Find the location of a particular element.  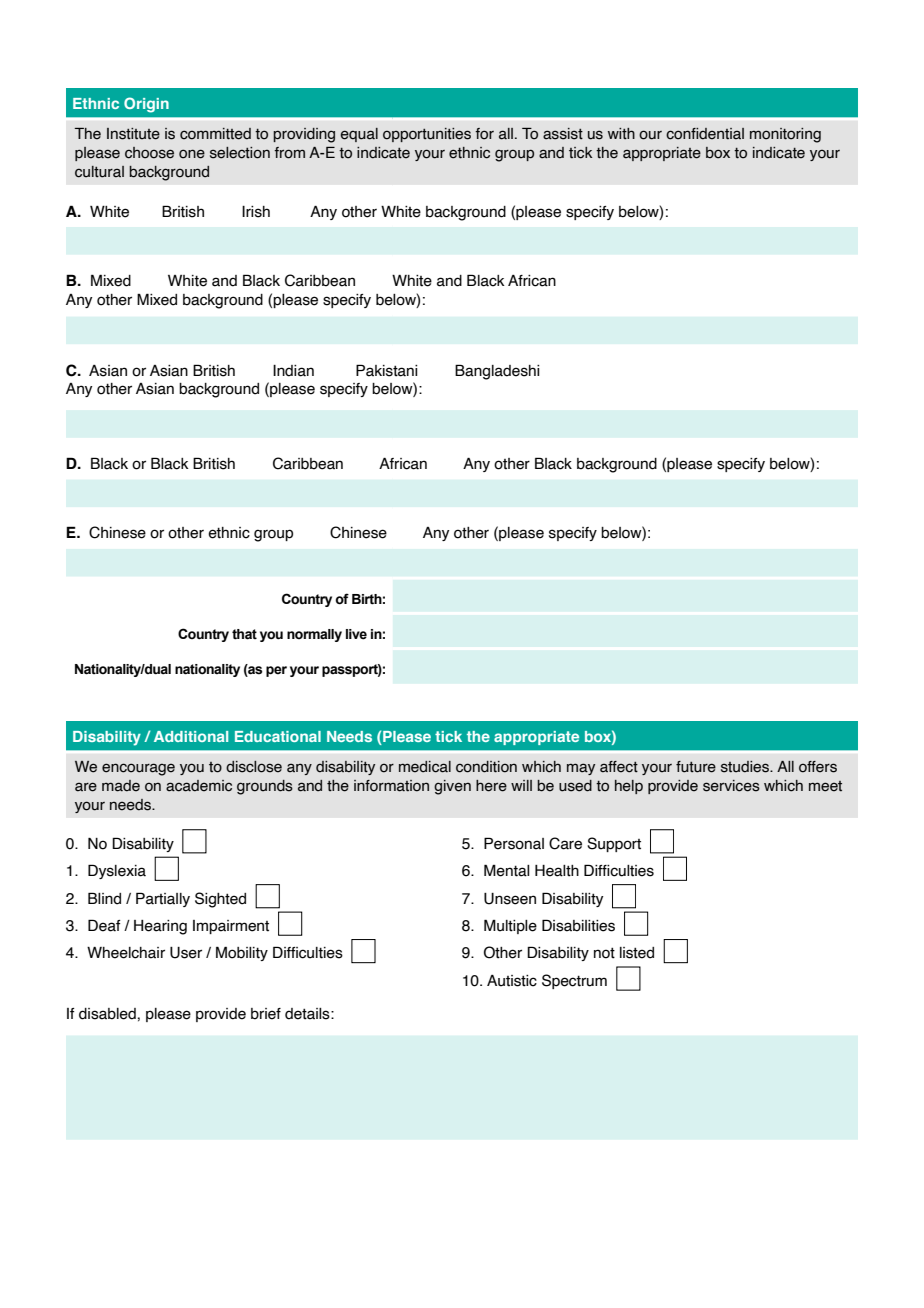

live is located at coordinates (356, 634).
